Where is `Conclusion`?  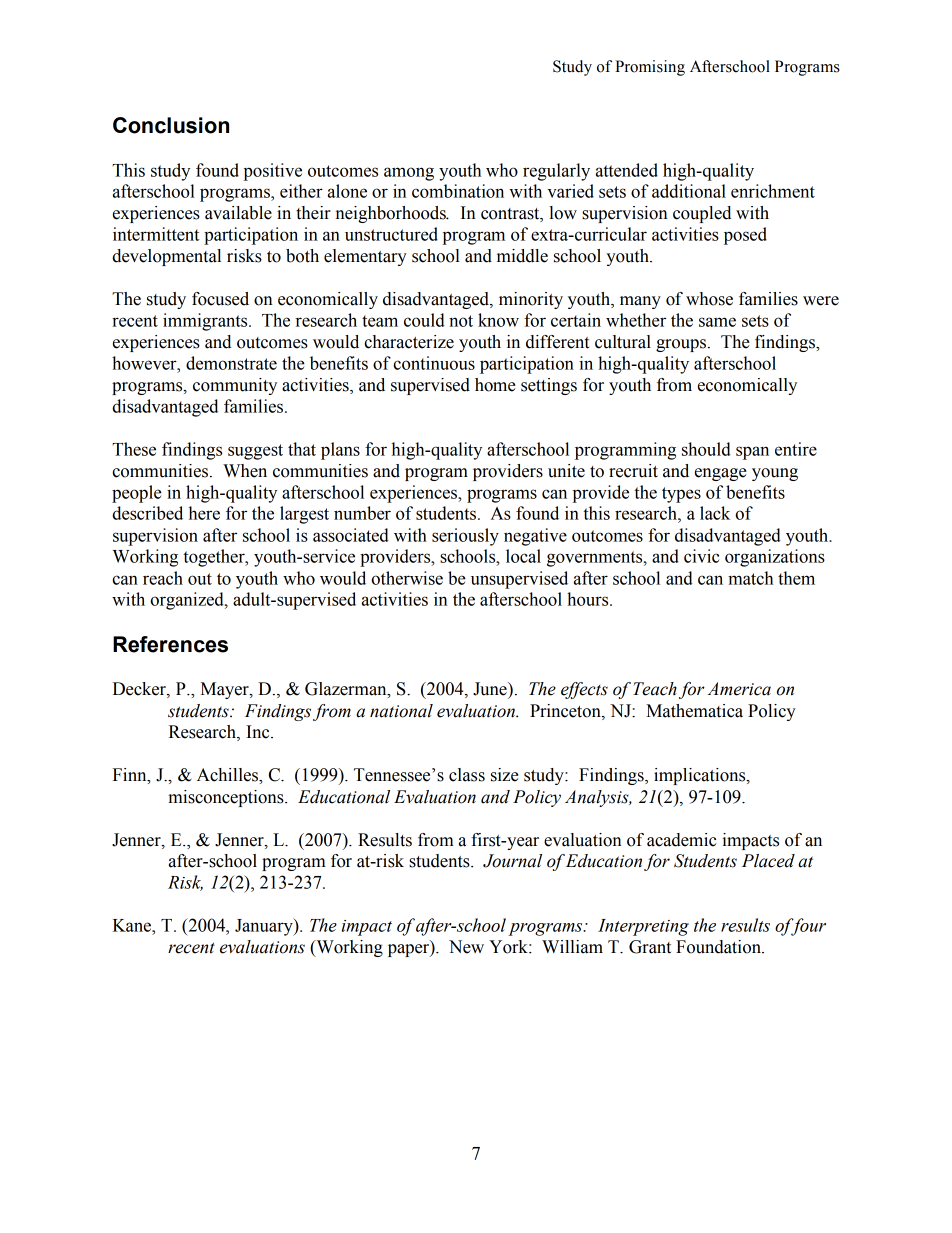 Conclusion is located at coordinates (171, 125).
